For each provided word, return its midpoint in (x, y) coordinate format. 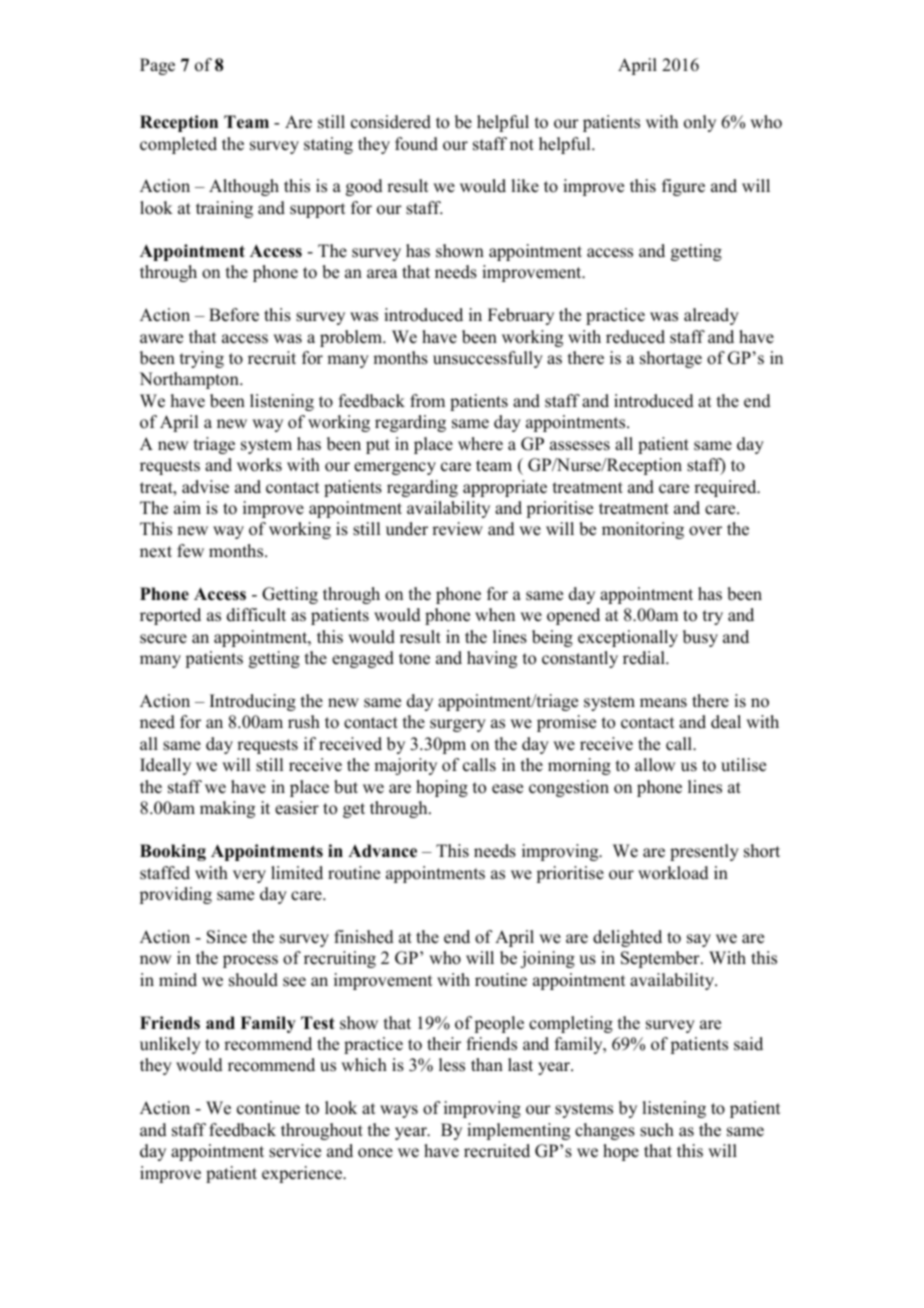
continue (268, 1108)
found (416, 144)
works (259, 465)
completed (178, 145)
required (726, 488)
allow (655, 765)
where (480, 444)
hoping (442, 788)
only (700, 123)
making (227, 809)
